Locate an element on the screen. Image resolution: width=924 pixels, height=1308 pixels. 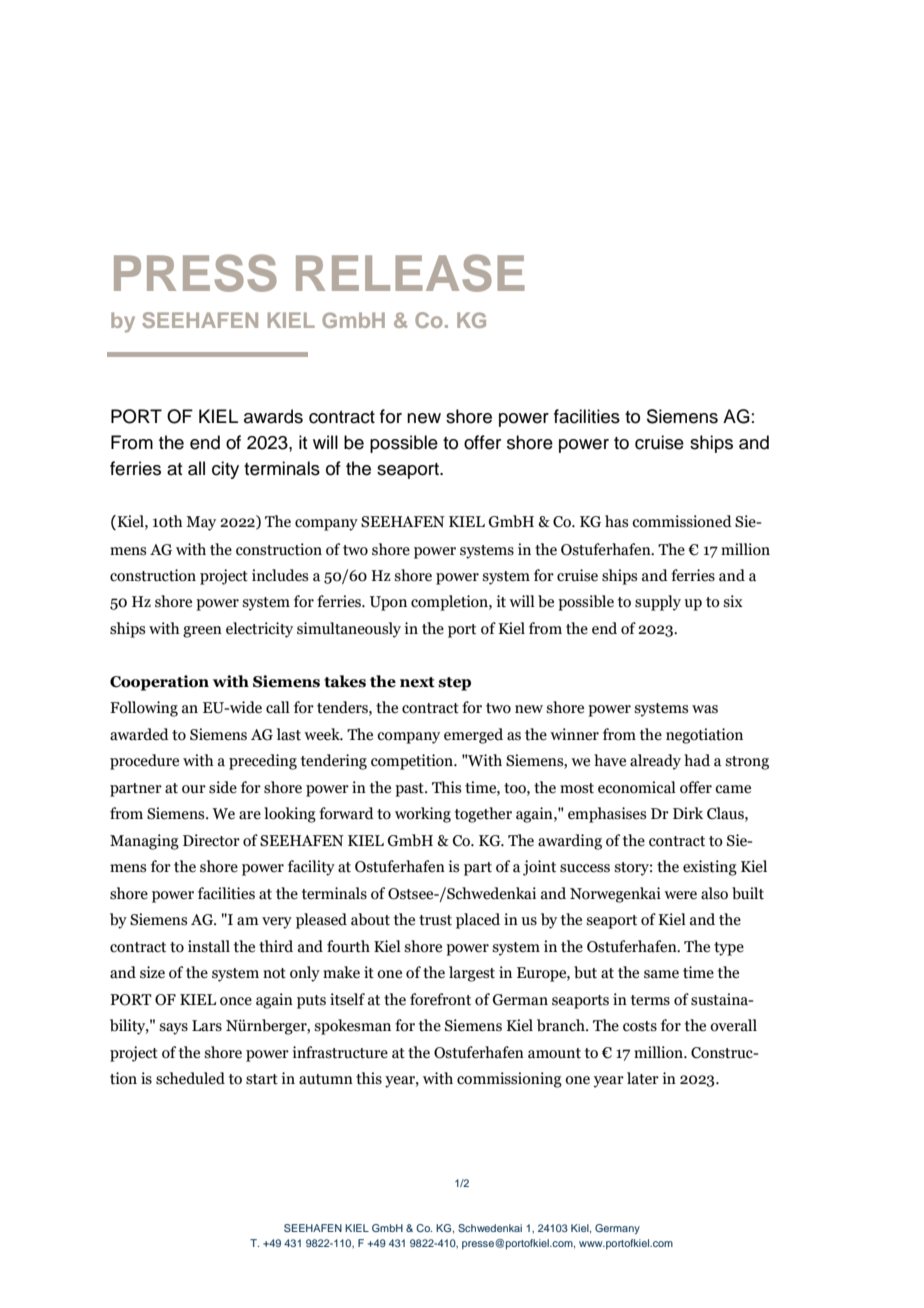
commissioned is located at coordinates (682, 521).
